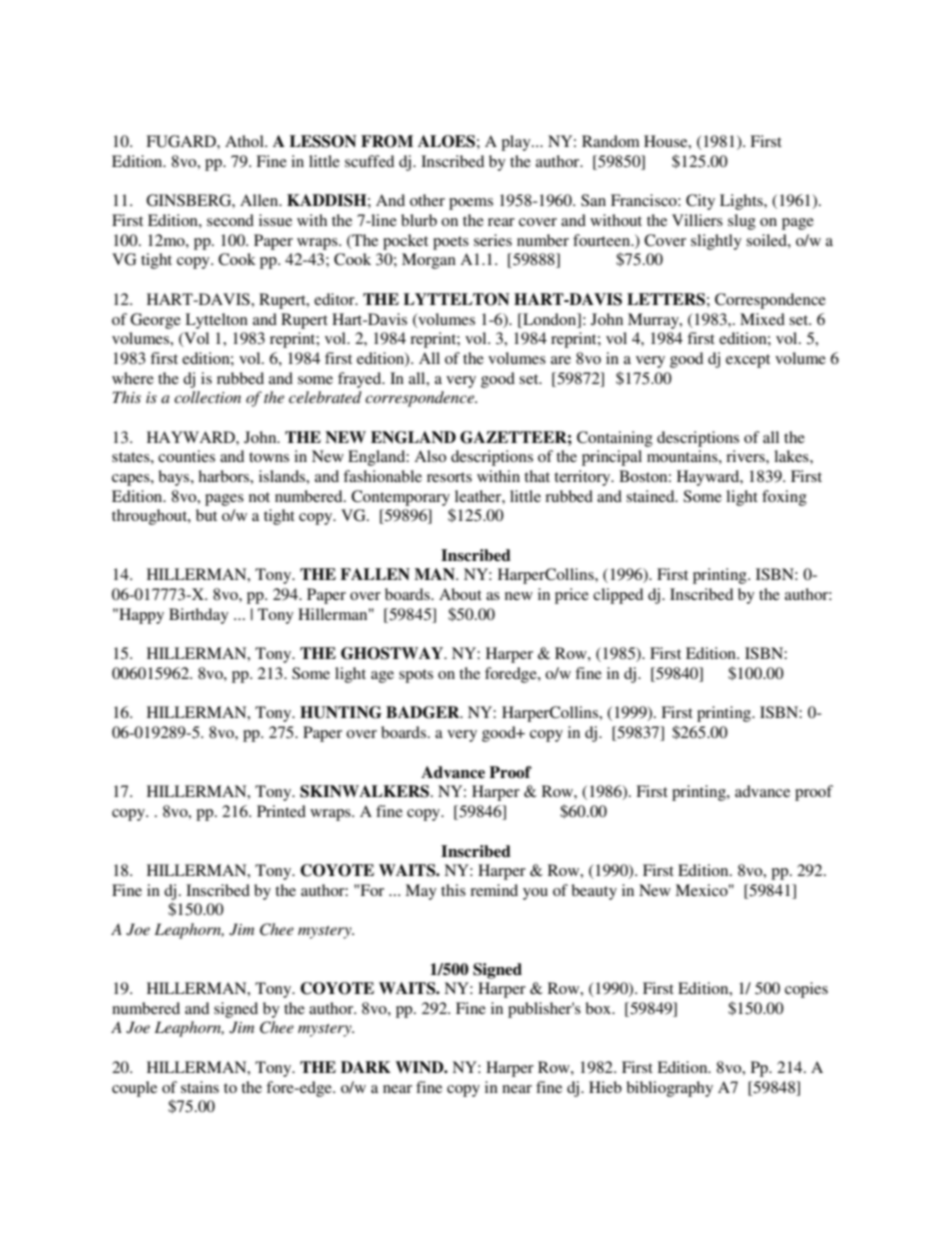  What do you see at coordinates (618, 596) in the screenshot?
I see `clipped` at bounding box center [618, 596].
